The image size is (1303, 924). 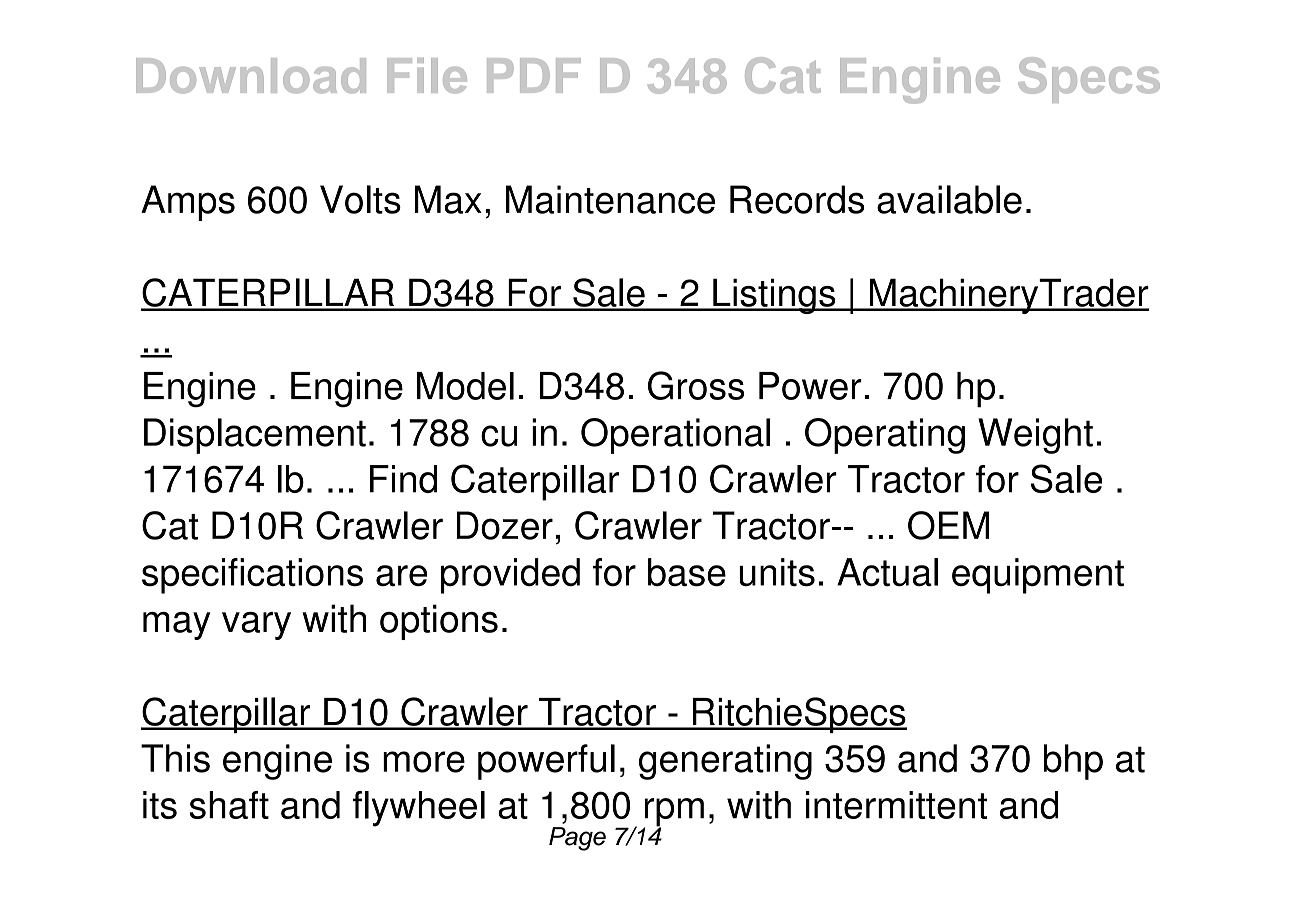 What do you see at coordinates (251, 76) in the screenshot?
I see `Download` at bounding box center [251, 76].
